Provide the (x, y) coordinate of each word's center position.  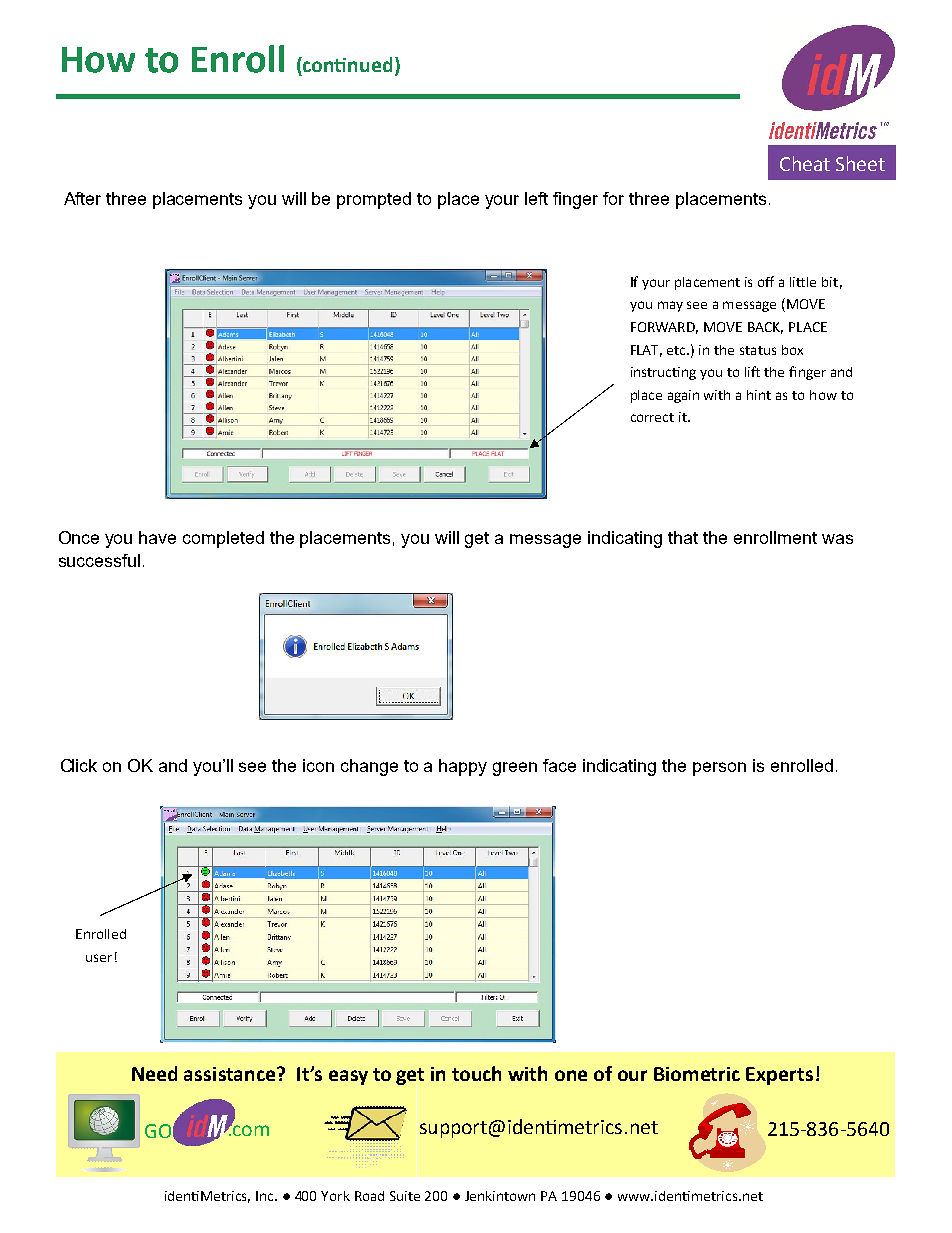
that (683, 537)
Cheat (805, 163)
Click (79, 765)
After (82, 198)
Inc (266, 1196)
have (157, 537)
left (536, 198)
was (837, 539)
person (719, 769)
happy (463, 767)
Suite (405, 1196)
